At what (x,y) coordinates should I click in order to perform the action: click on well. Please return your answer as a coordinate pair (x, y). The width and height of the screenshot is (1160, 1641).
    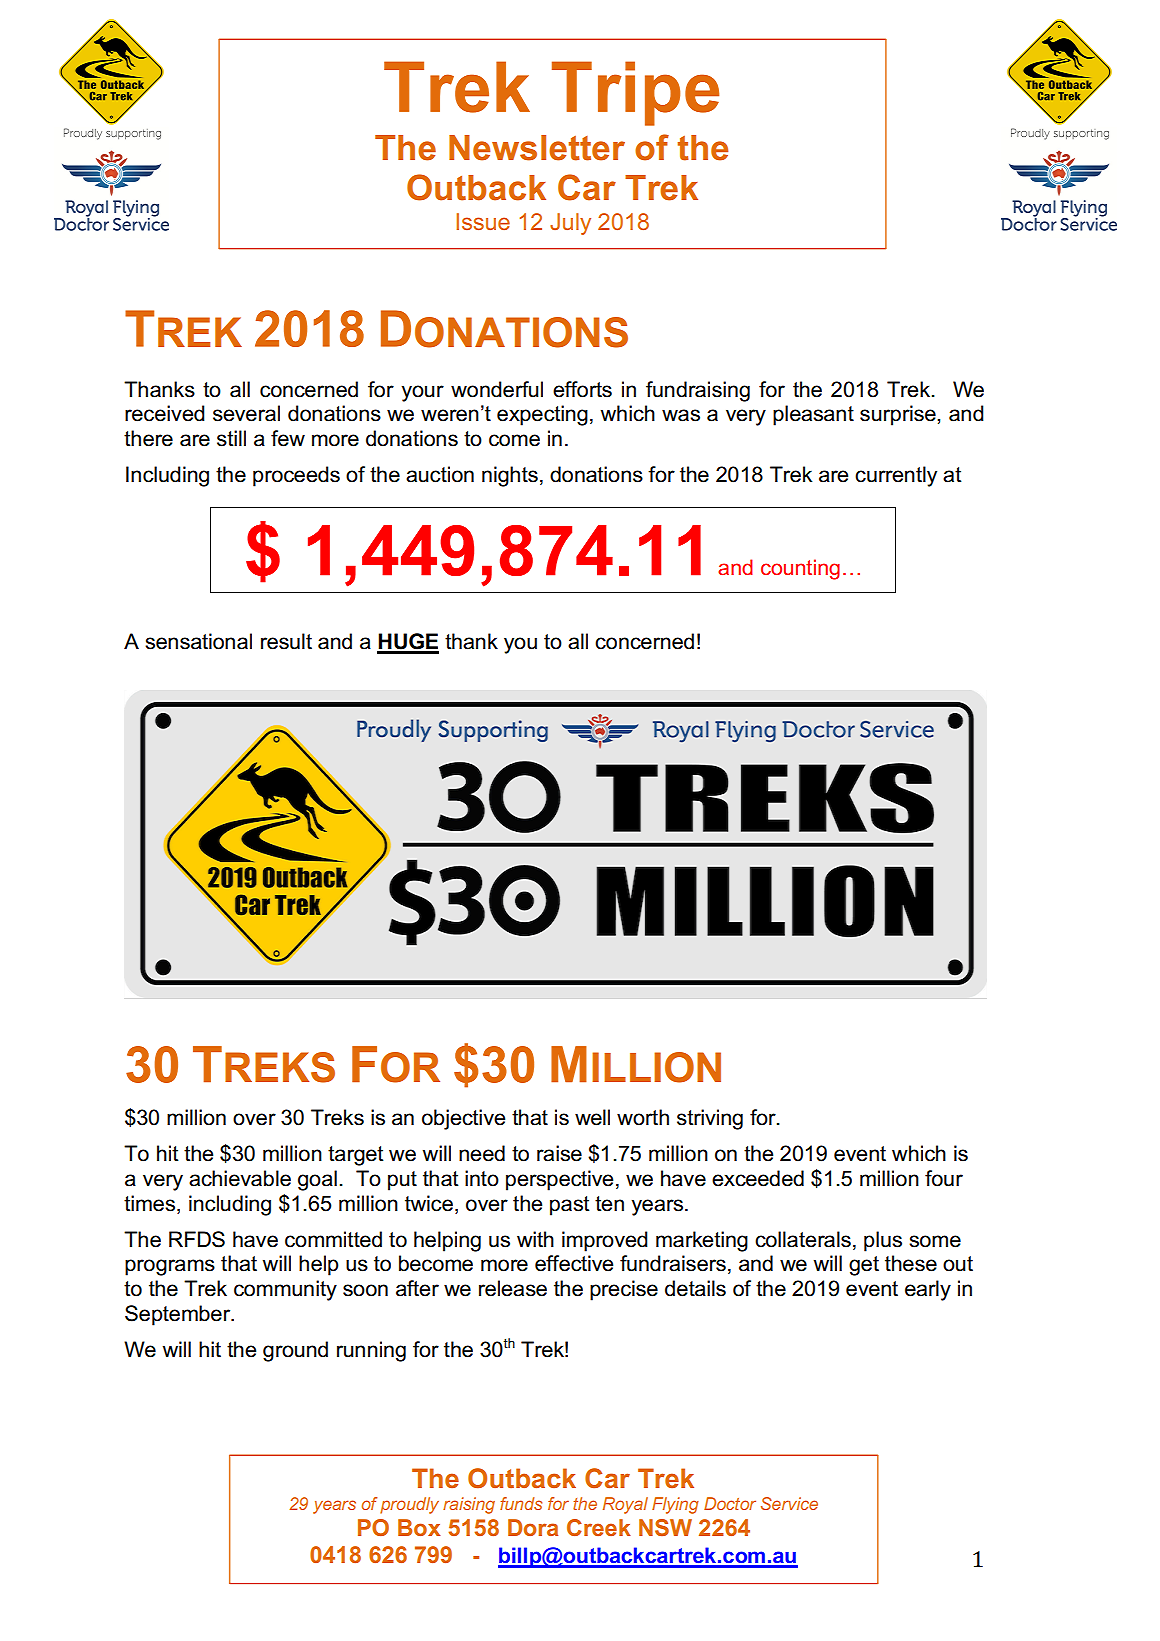
    Looking at the image, I should click on (592, 1117).
